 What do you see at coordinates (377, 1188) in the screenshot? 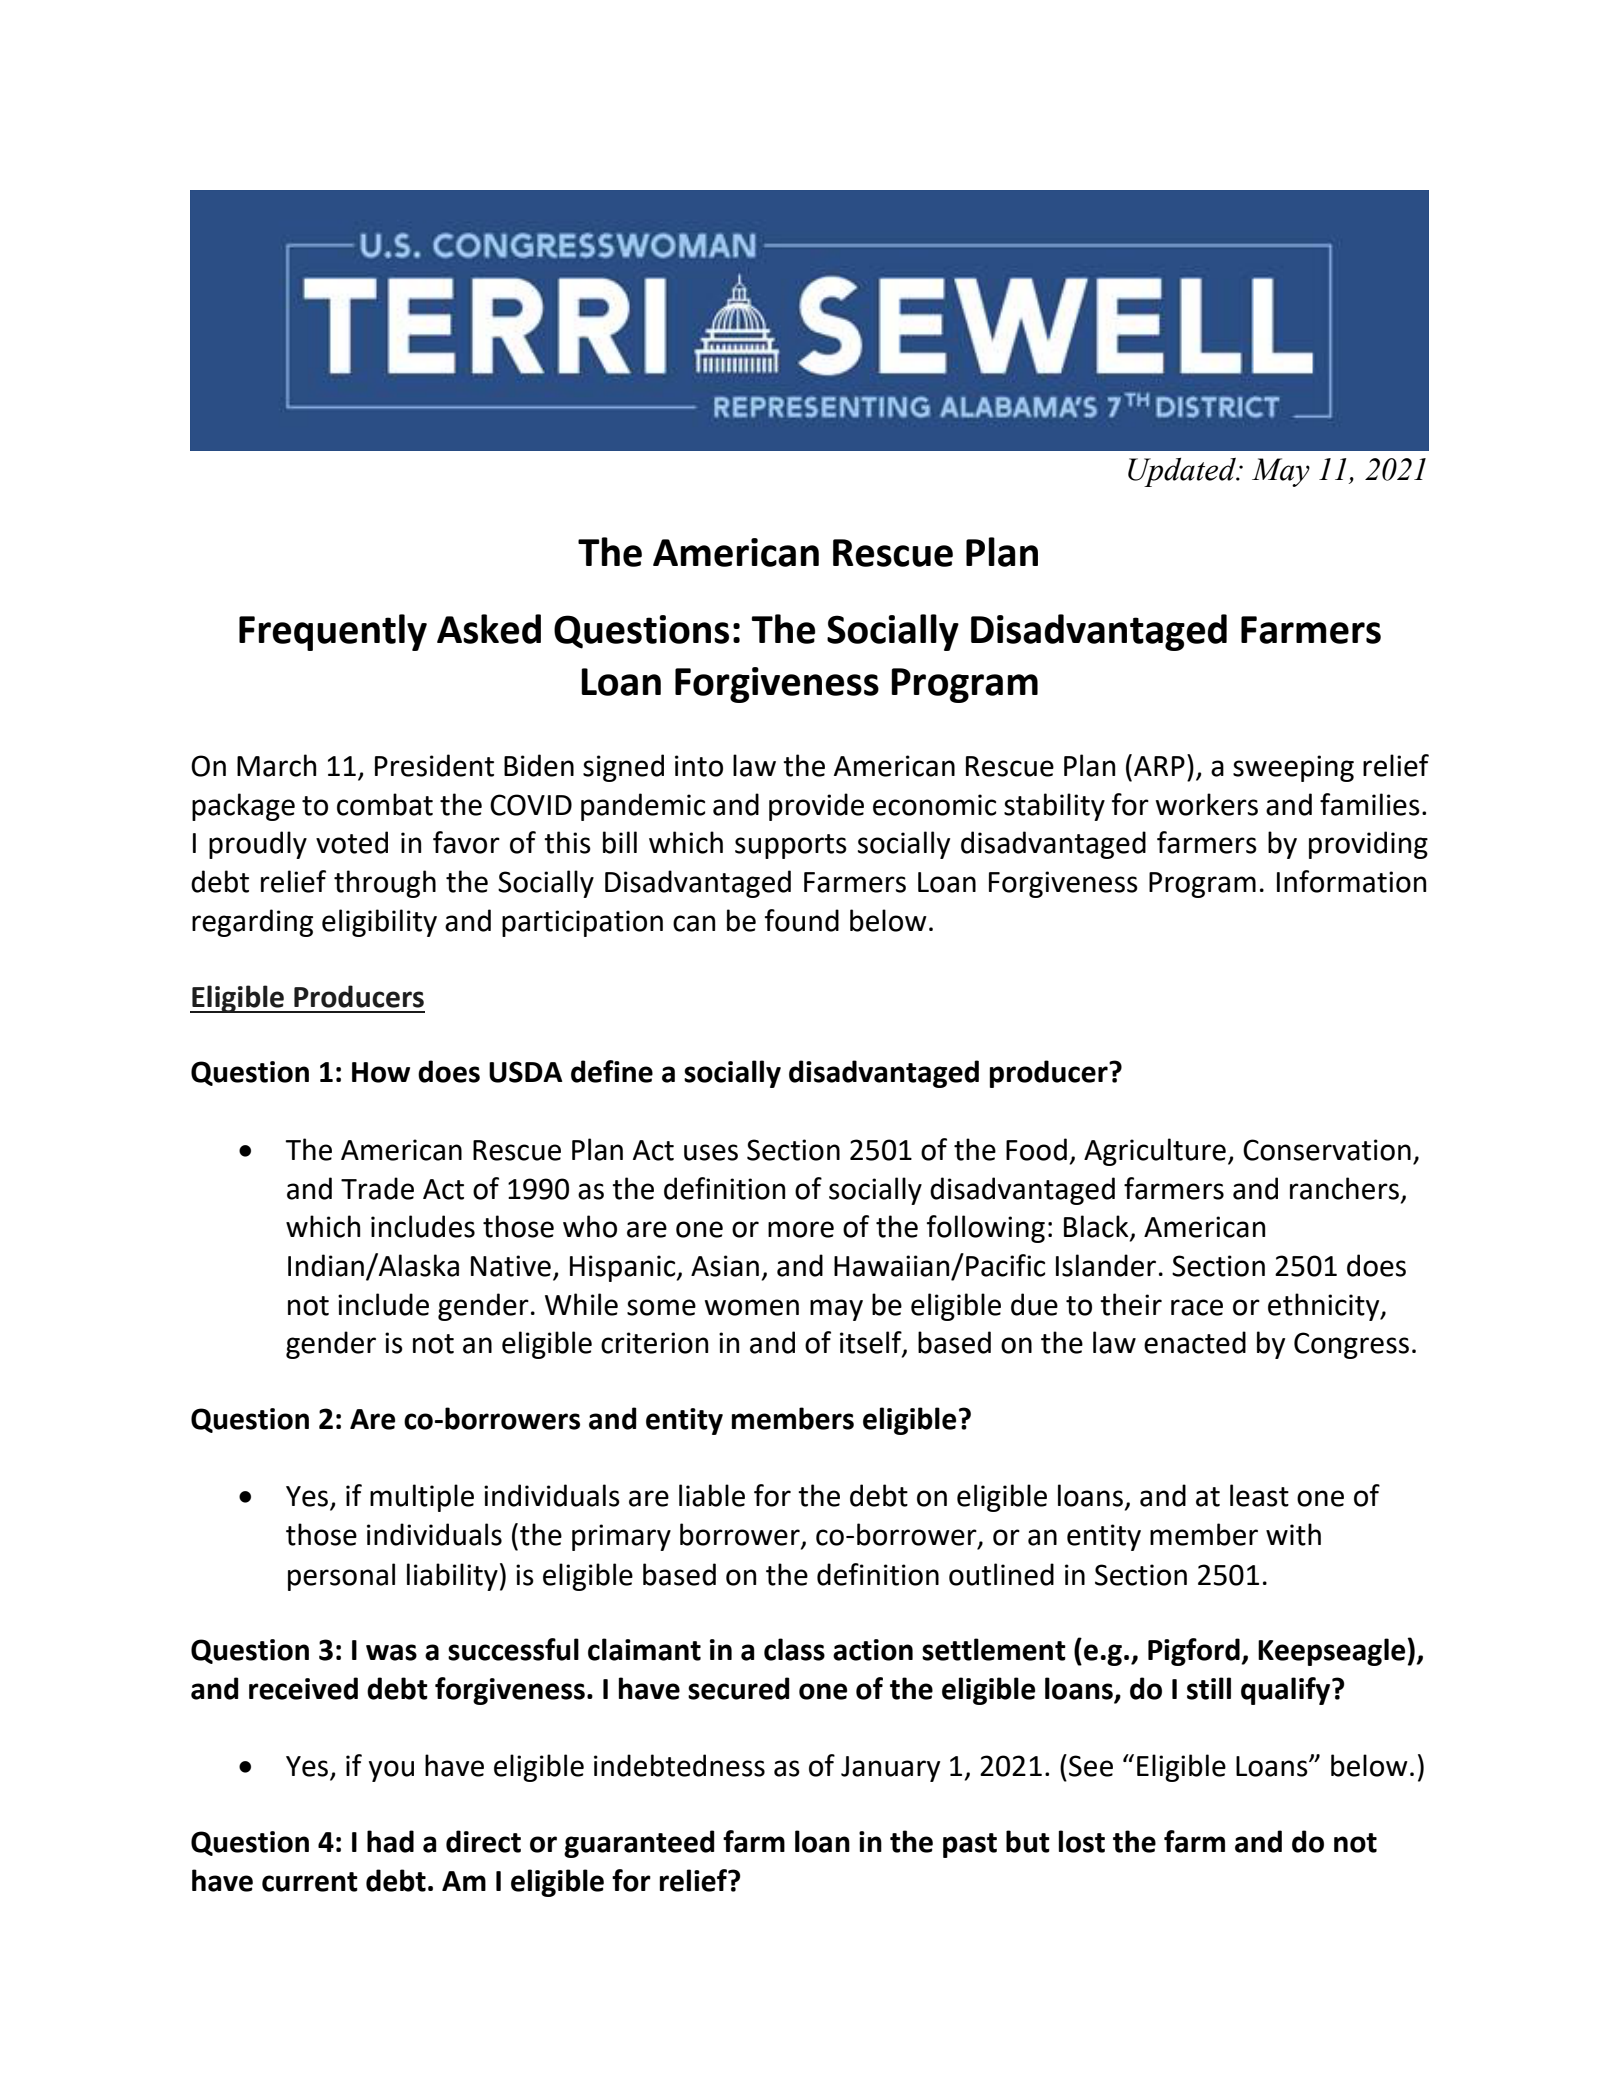
I see `Trade` at bounding box center [377, 1188].
